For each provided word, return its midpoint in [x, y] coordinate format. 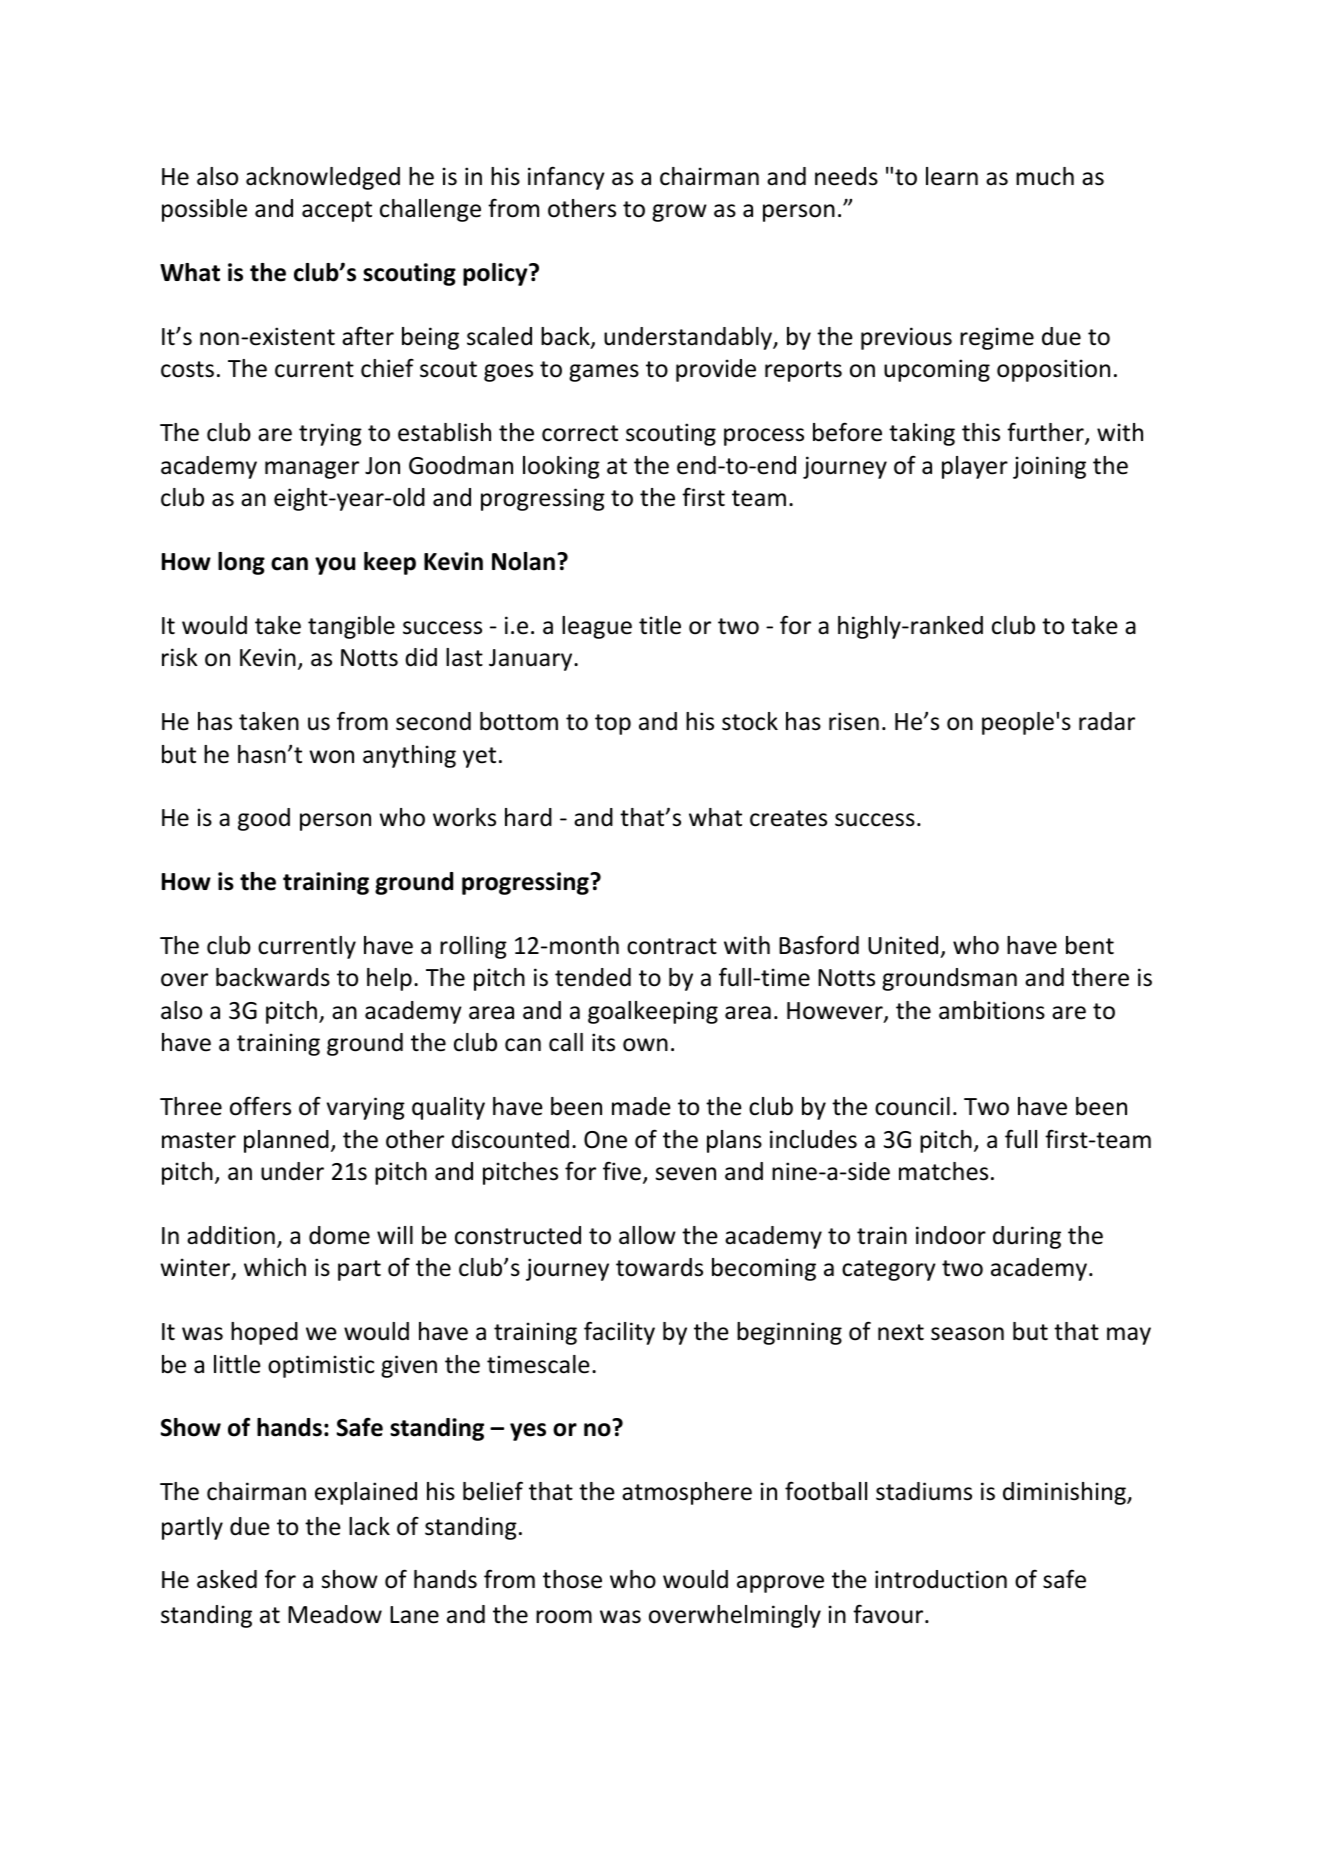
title [660, 625]
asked [227, 1579]
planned [286, 1141]
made [641, 1106]
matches [943, 1171]
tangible [351, 627]
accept [337, 211]
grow [679, 213]
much [1045, 176]
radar [1107, 721]
